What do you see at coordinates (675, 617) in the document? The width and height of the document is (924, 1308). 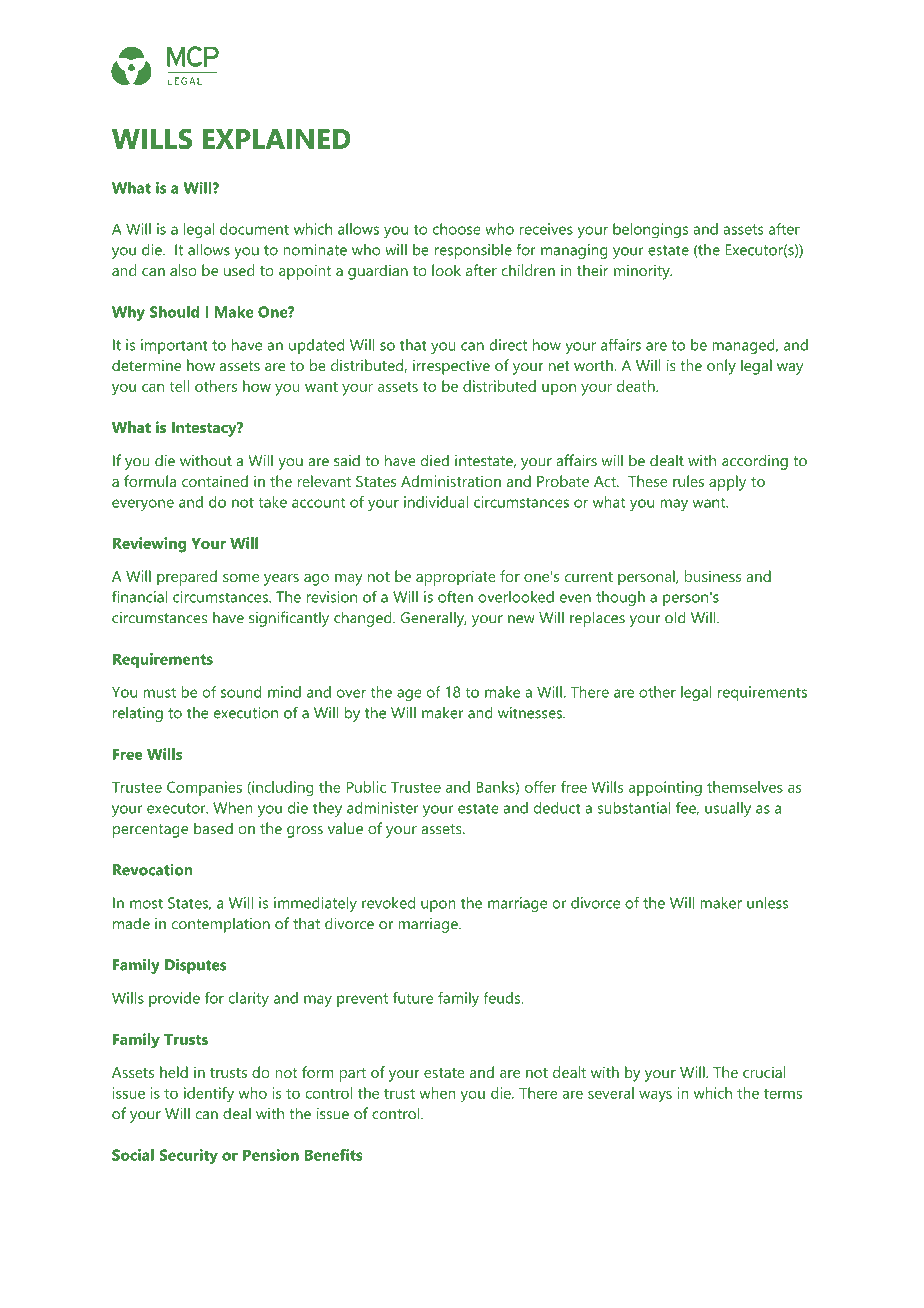 I see `old` at bounding box center [675, 617].
